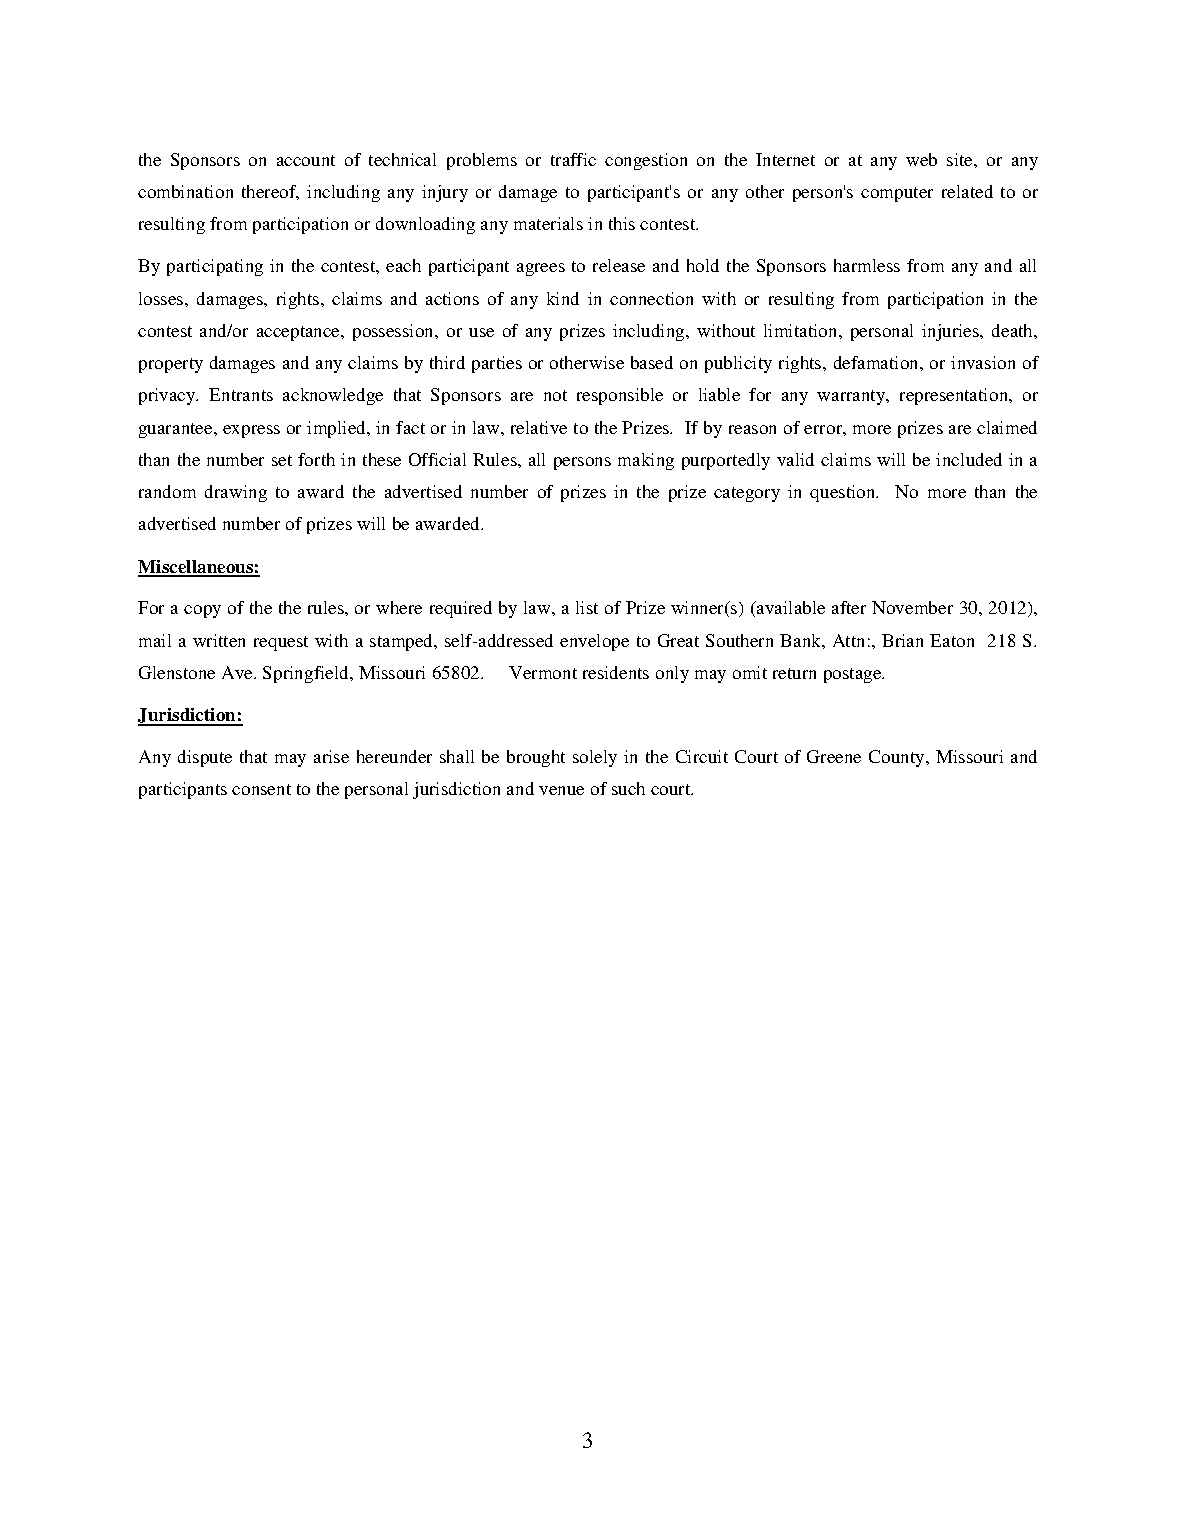 Image resolution: width=1177 pixels, height=1523 pixels. Describe the element at coordinates (281, 643) in the page. I see `request` at that location.
